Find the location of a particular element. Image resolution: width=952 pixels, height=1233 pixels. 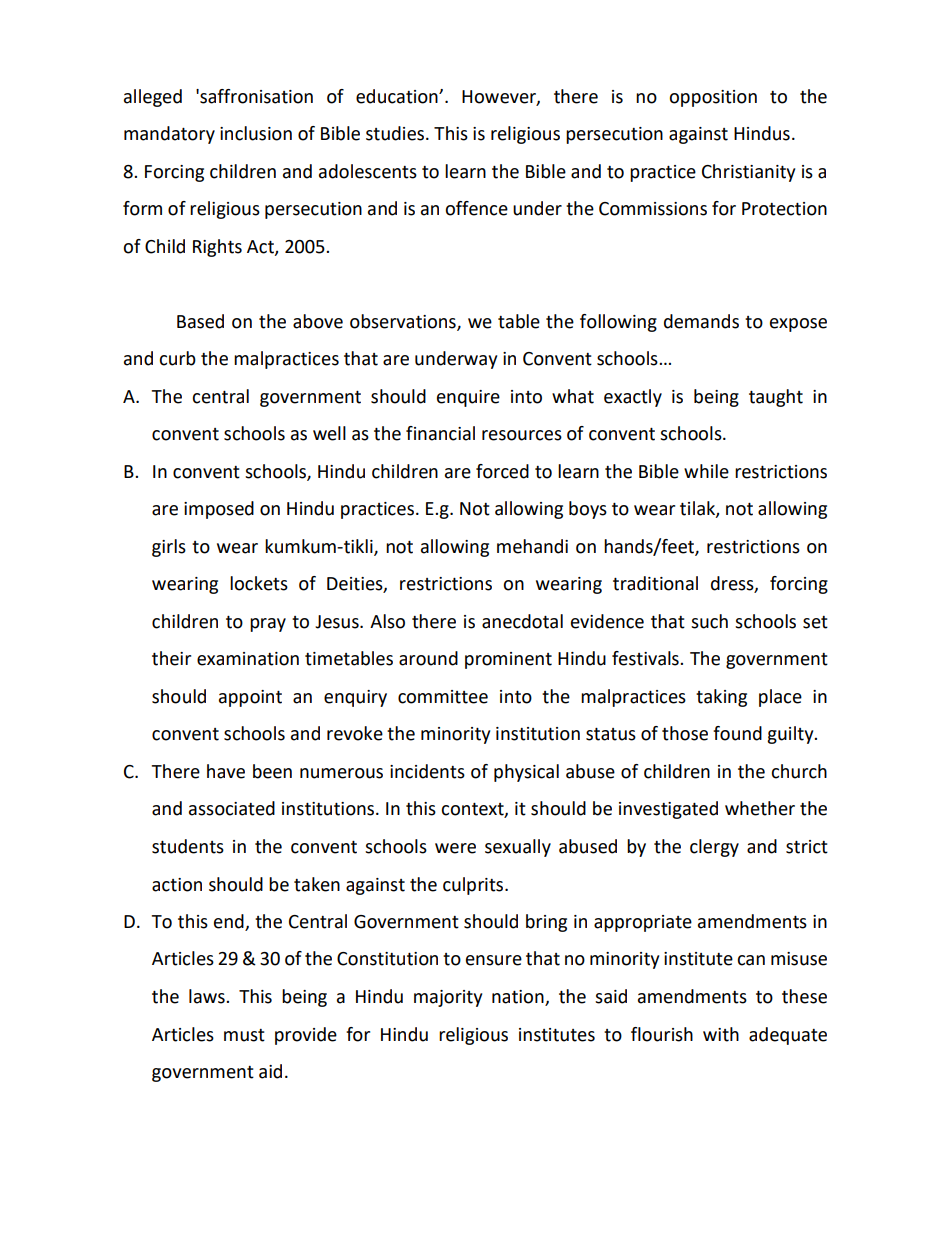

studies is located at coordinates (395, 133).
